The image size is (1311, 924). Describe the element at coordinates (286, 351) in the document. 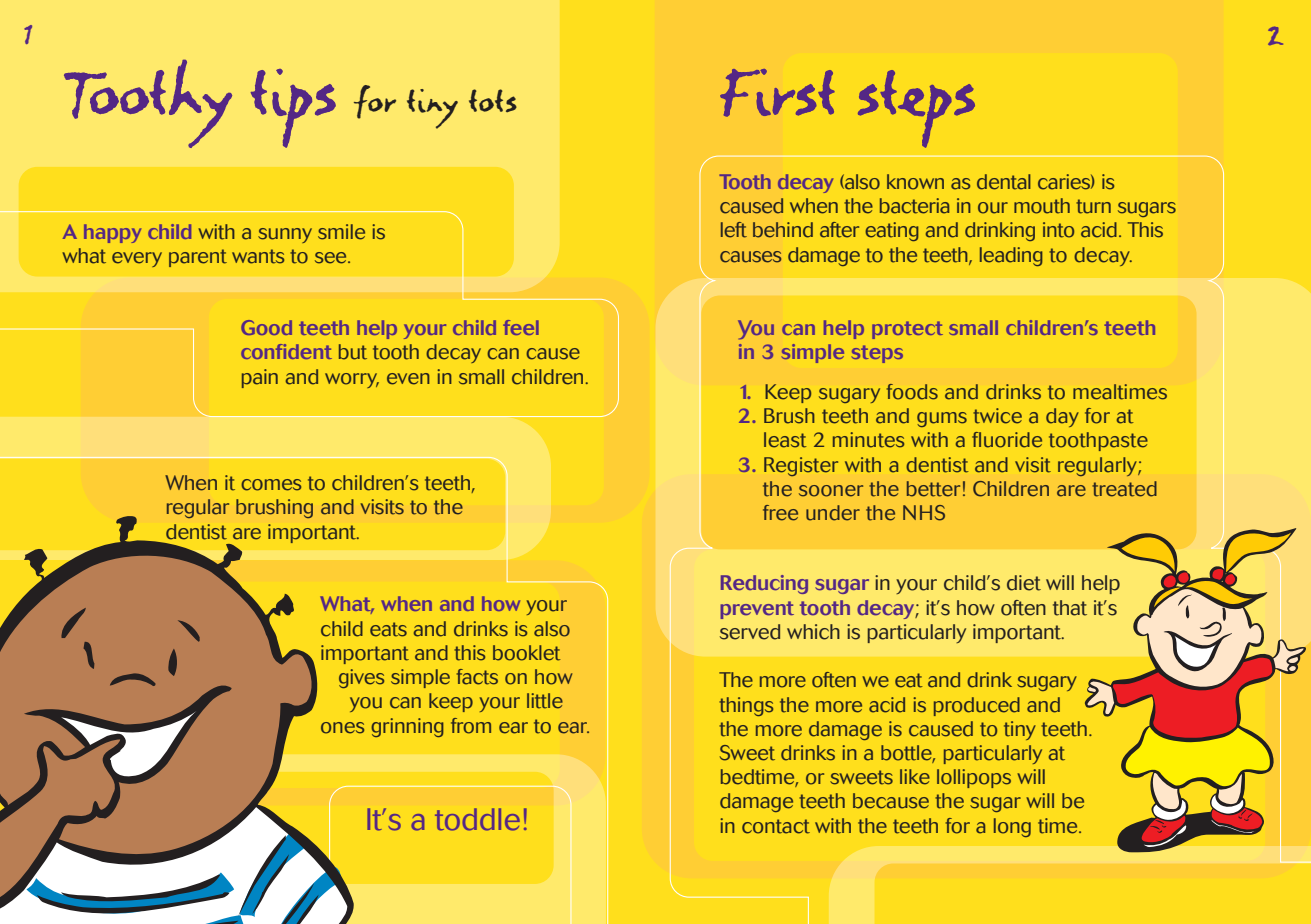

I see `confident` at that location.
